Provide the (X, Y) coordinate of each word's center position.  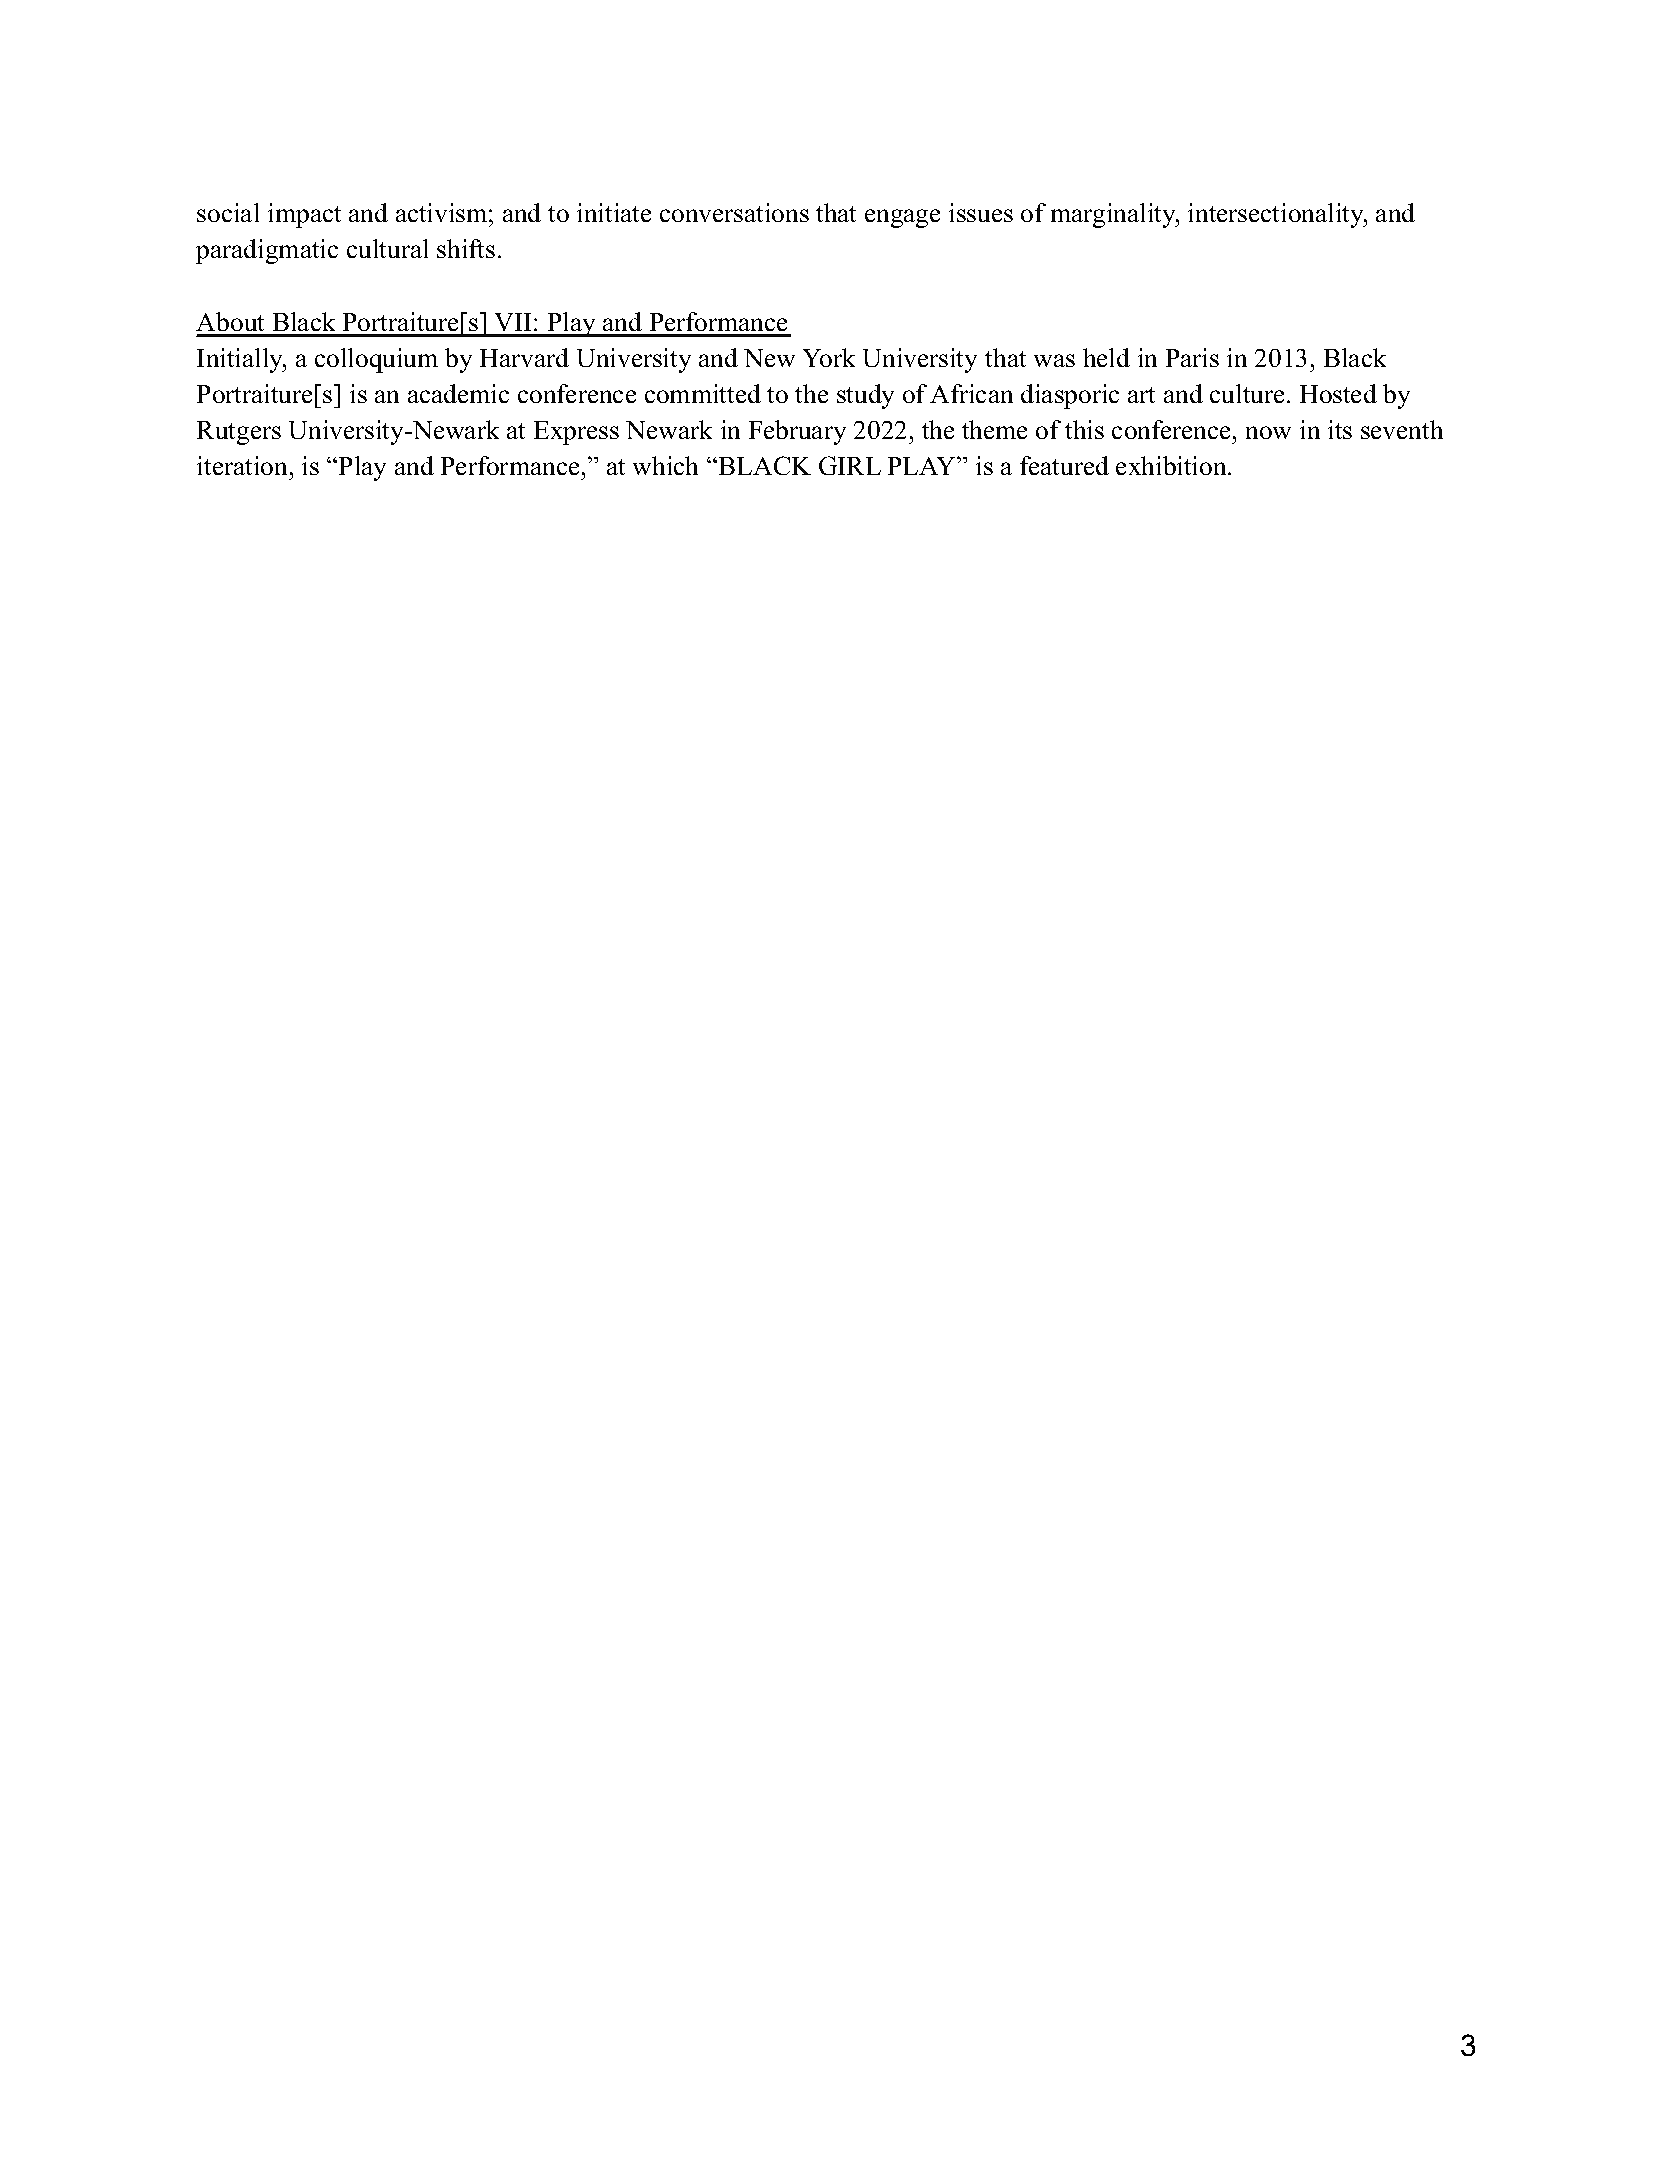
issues (981, 212)
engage (902, 218)
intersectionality (1277, 215)
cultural (387, 248)
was (1054, 360)
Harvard (524, 357)
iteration (242, 465)
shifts (466, 248)
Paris (1192, 357)
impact (304, 215)
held (1106, 357)
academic (458, 393)
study (865, 396)
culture (1247, 393)
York (829, 357)
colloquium (376, 360)
